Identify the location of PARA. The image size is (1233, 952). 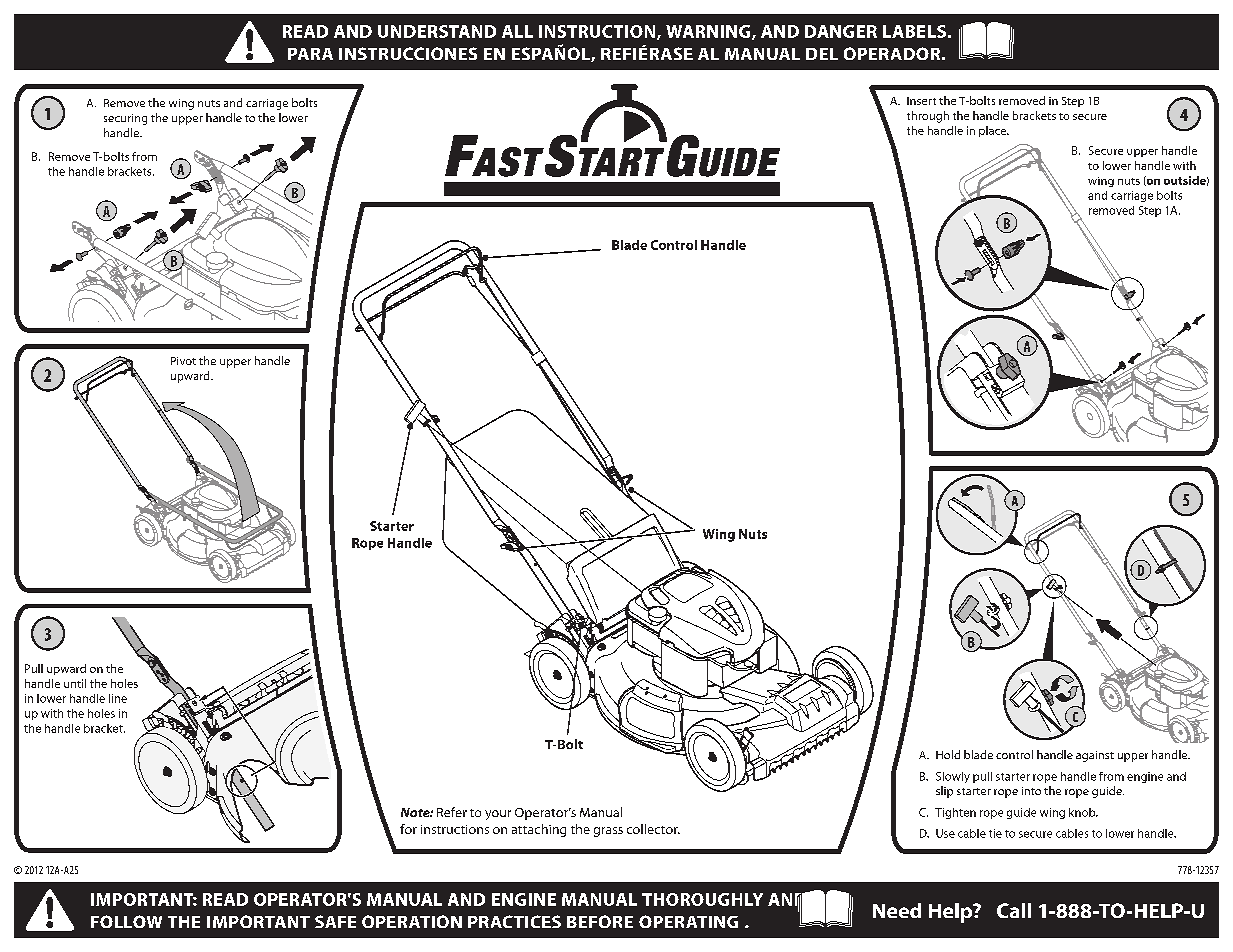
(310, 54).
